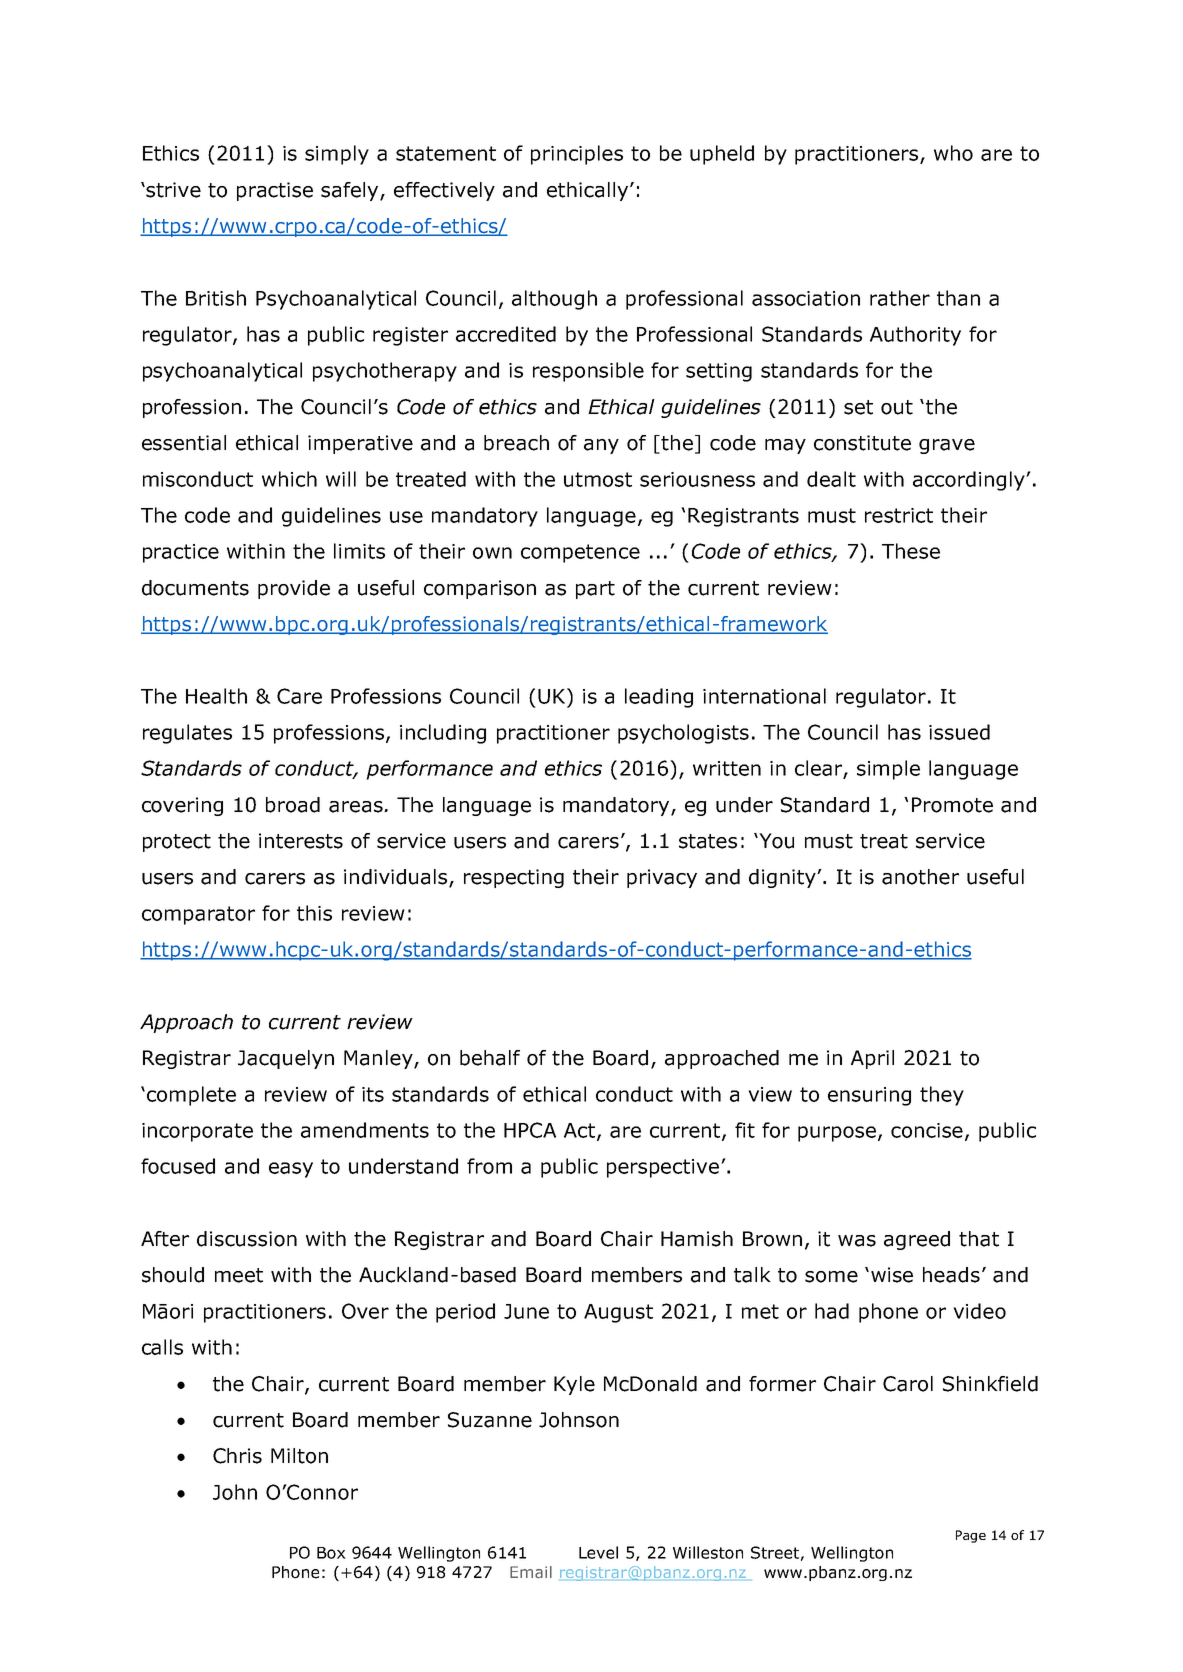 This page has width=1183, height=1672. I want to click on restrict, so click(899, 515).
